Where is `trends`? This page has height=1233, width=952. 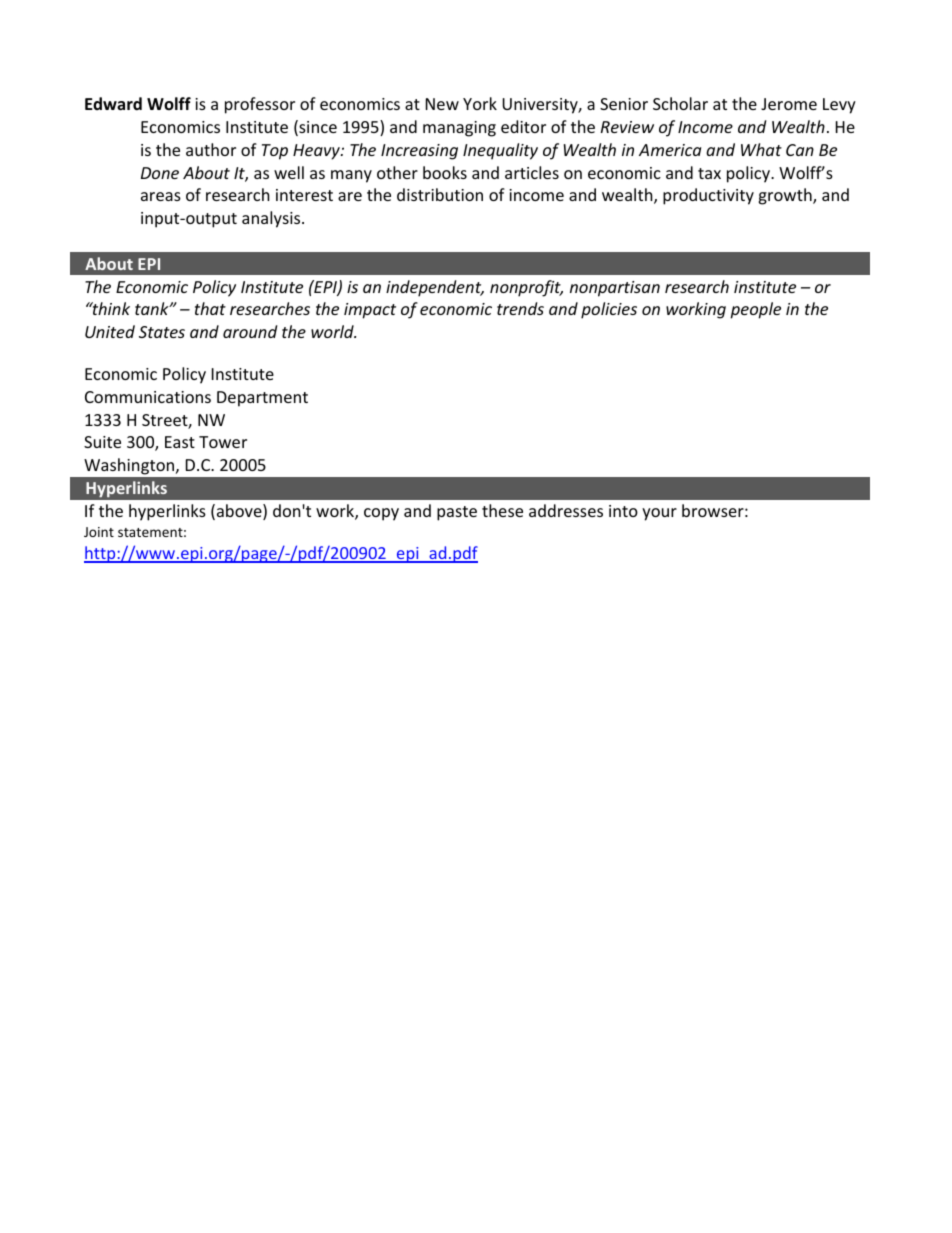 trends is located at coordinates (520, 308).
